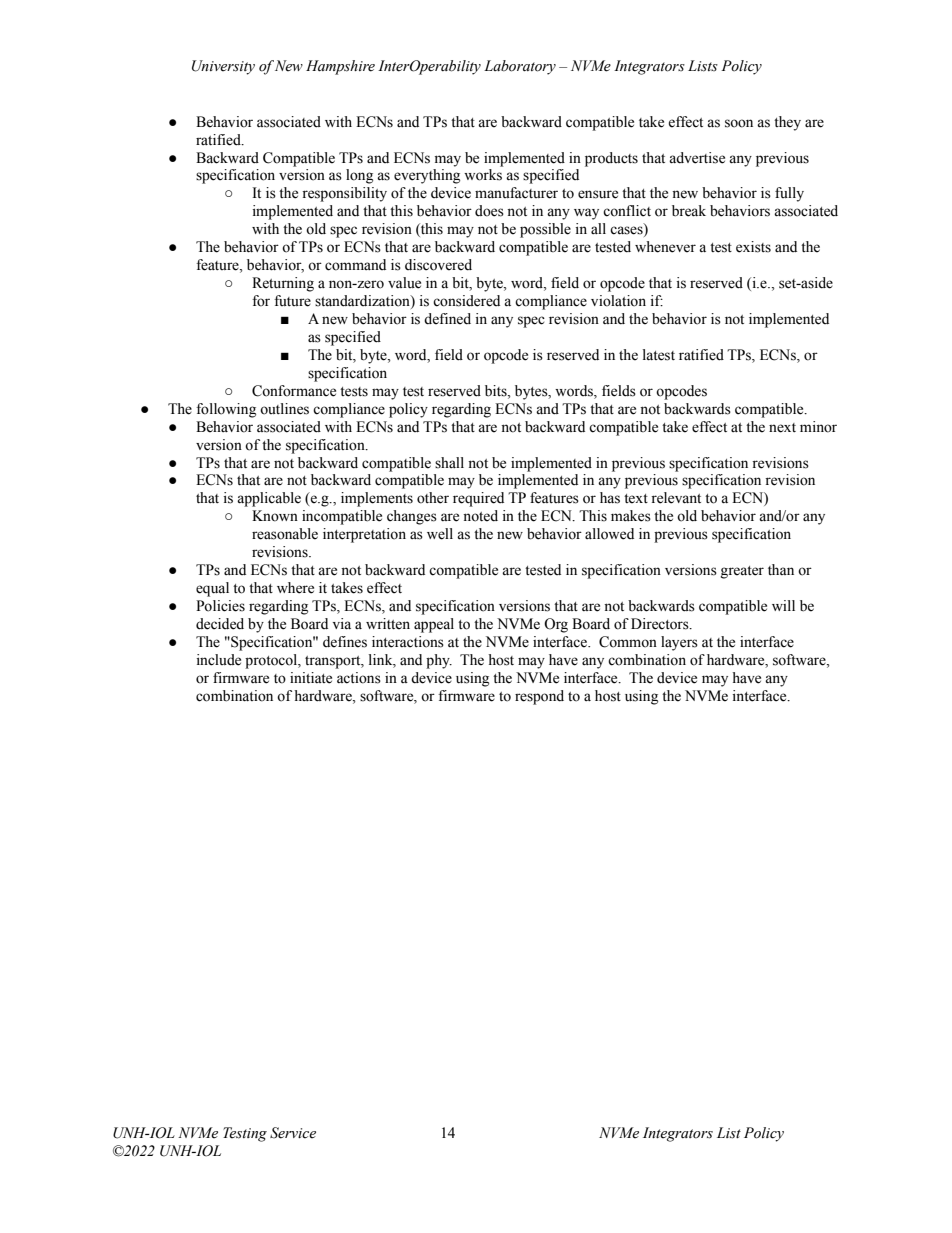  Describe the element at coordinates (520, 67) in the screenshot. I see `Laboratory` at that location.
